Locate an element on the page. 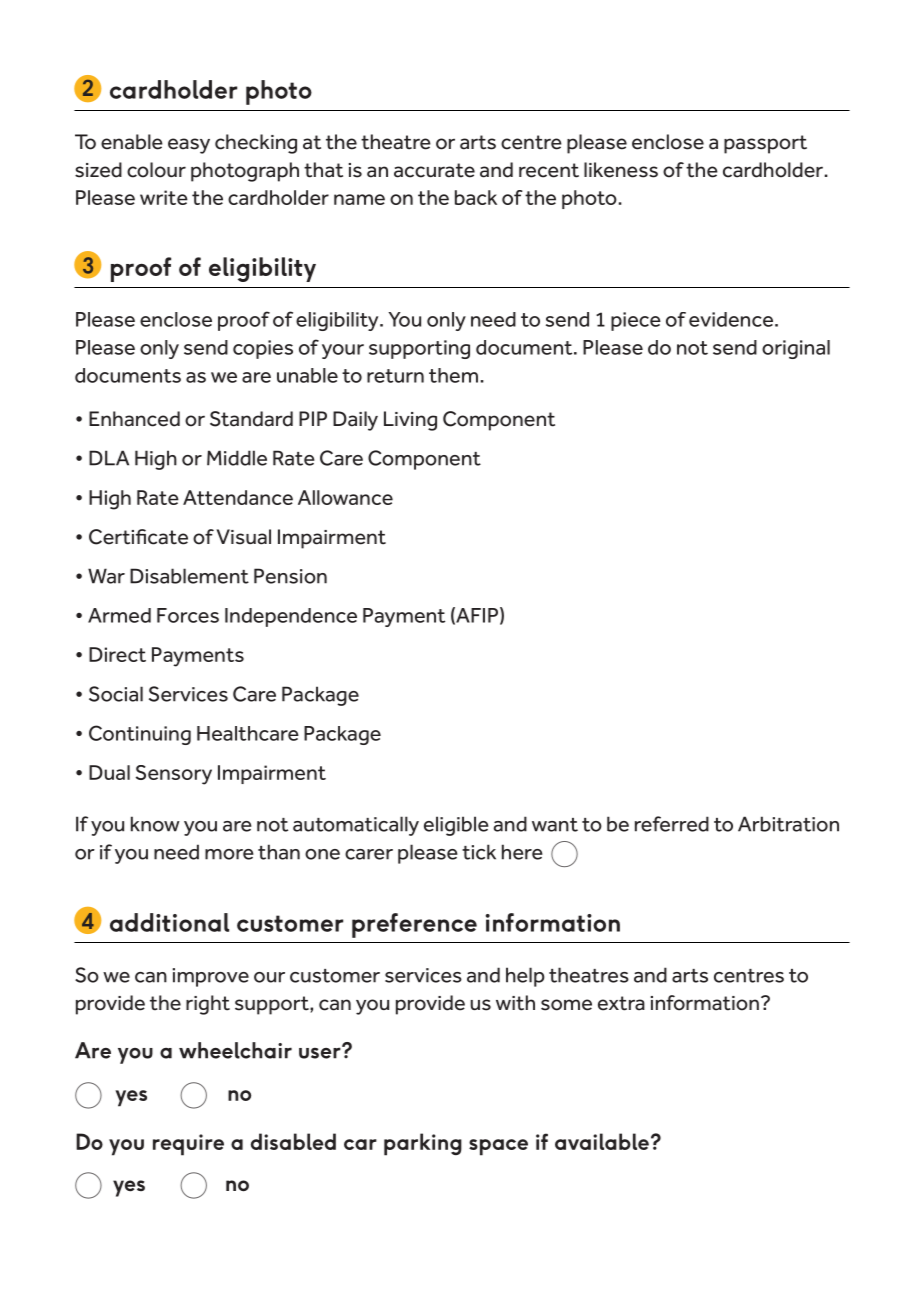 Image resolution: width=924 pixels, height=1308 pixels. Living is located at coordinates (410, 421).
